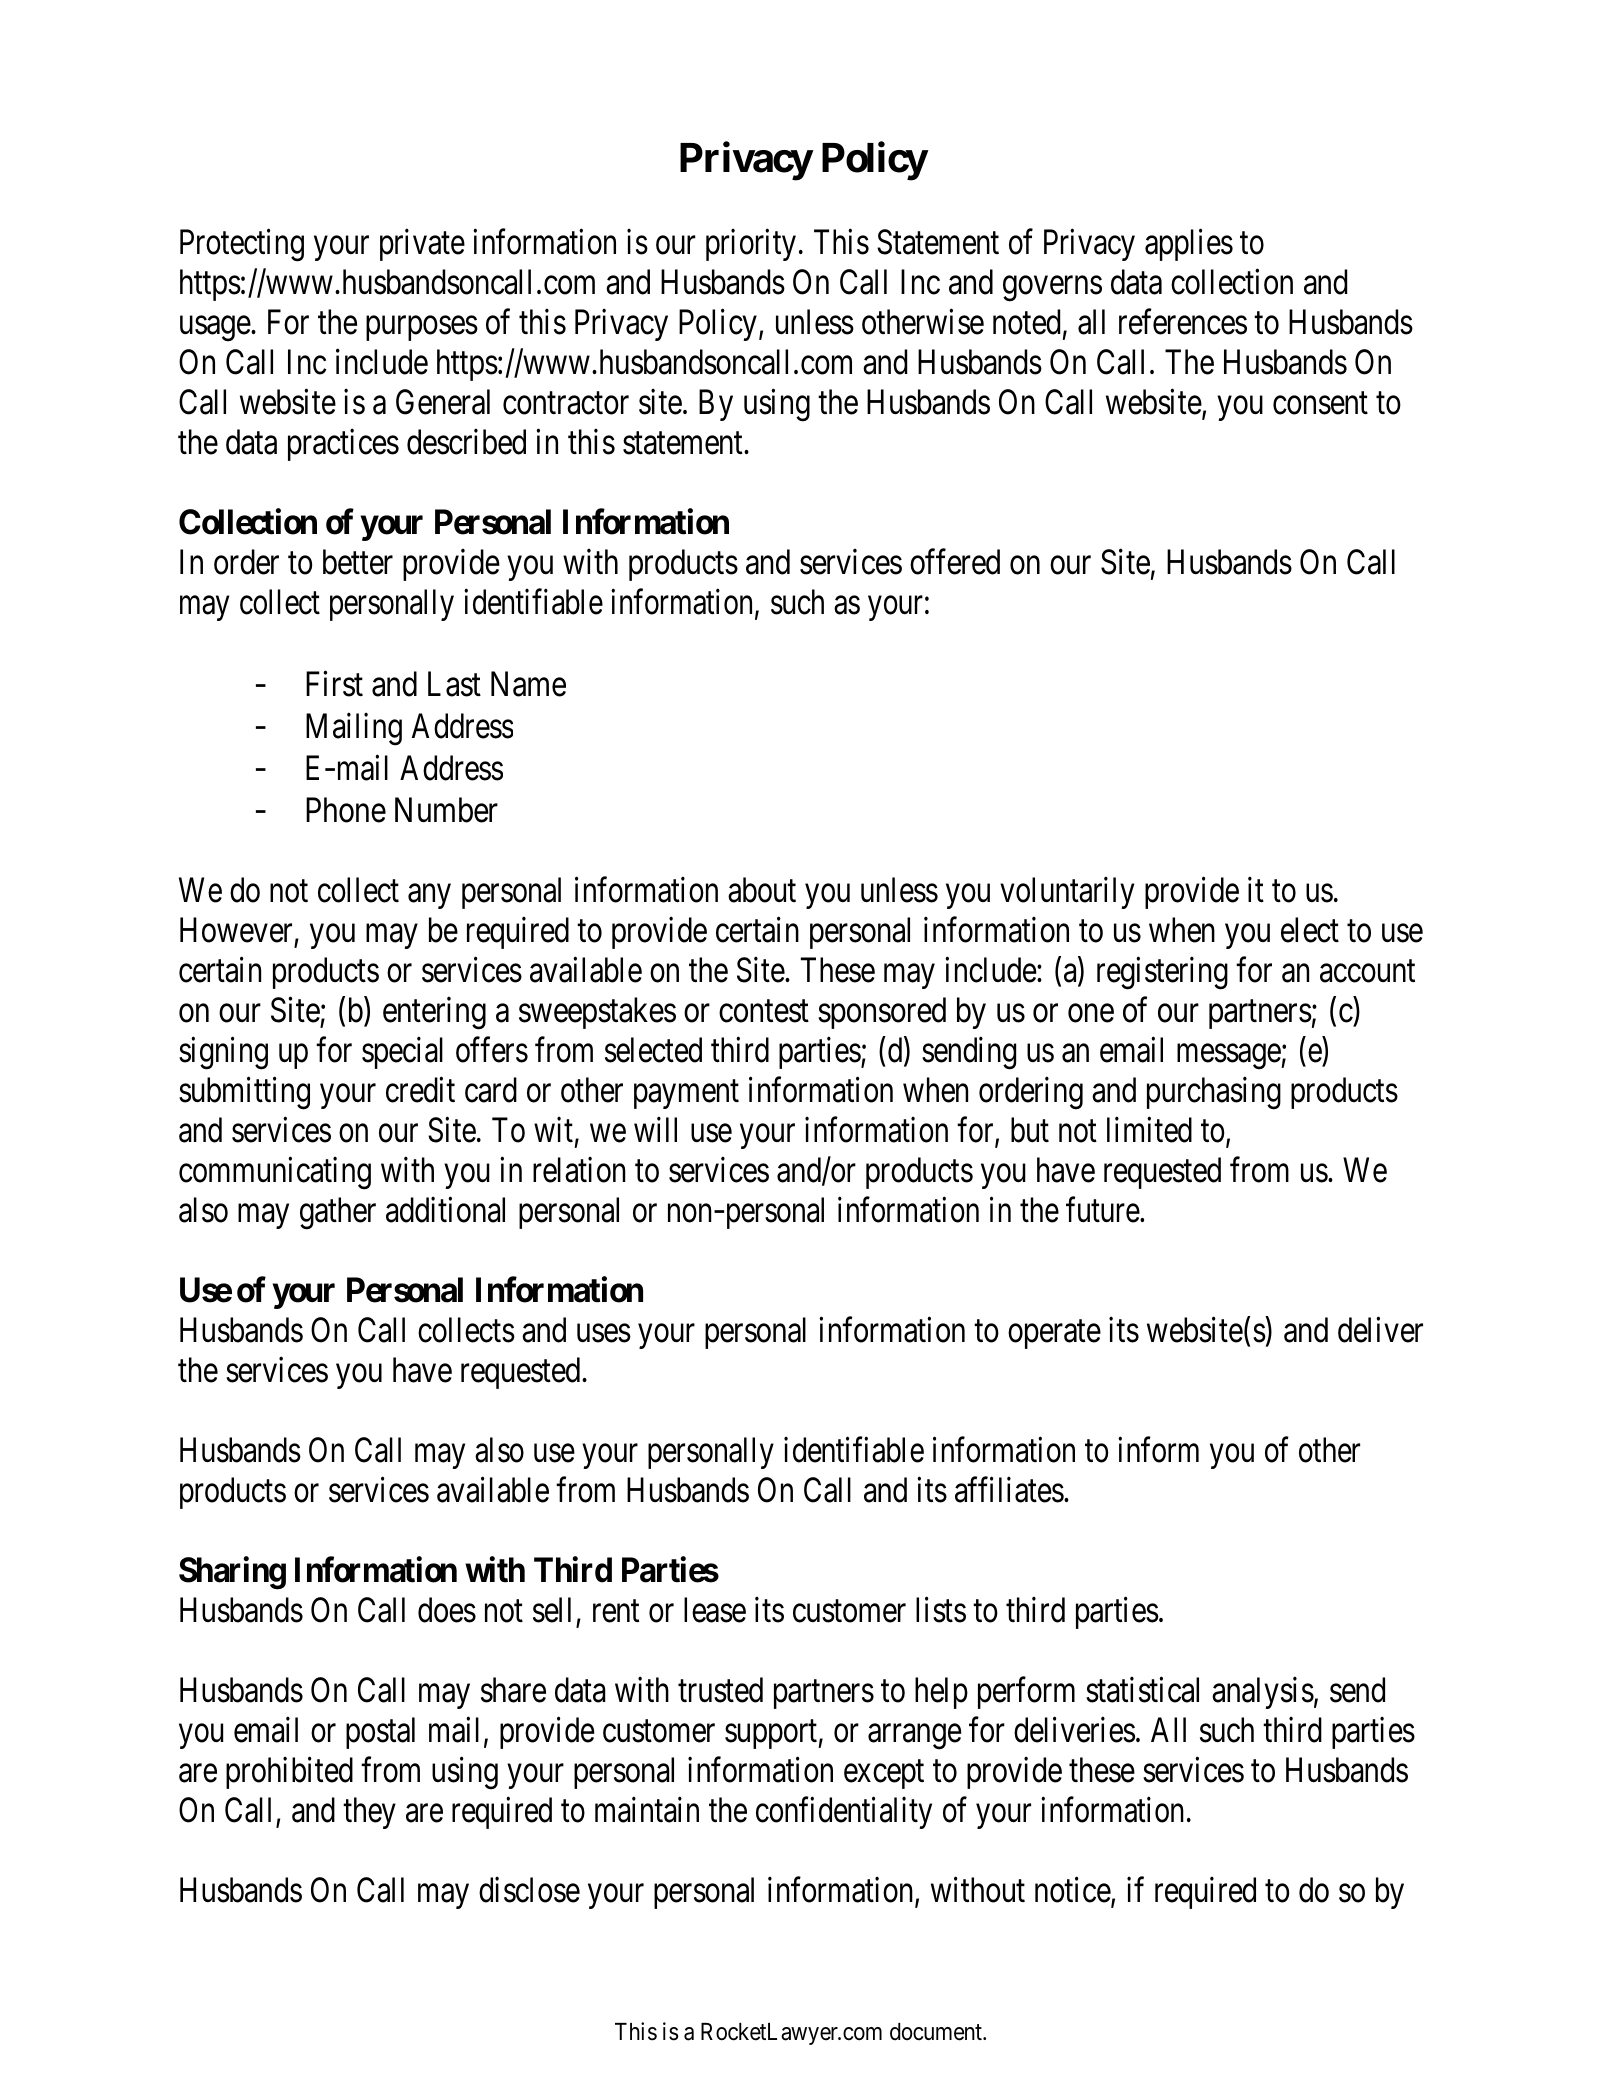 This image has height=2074, width=1602. I want to click on private, so click(422, 245).
